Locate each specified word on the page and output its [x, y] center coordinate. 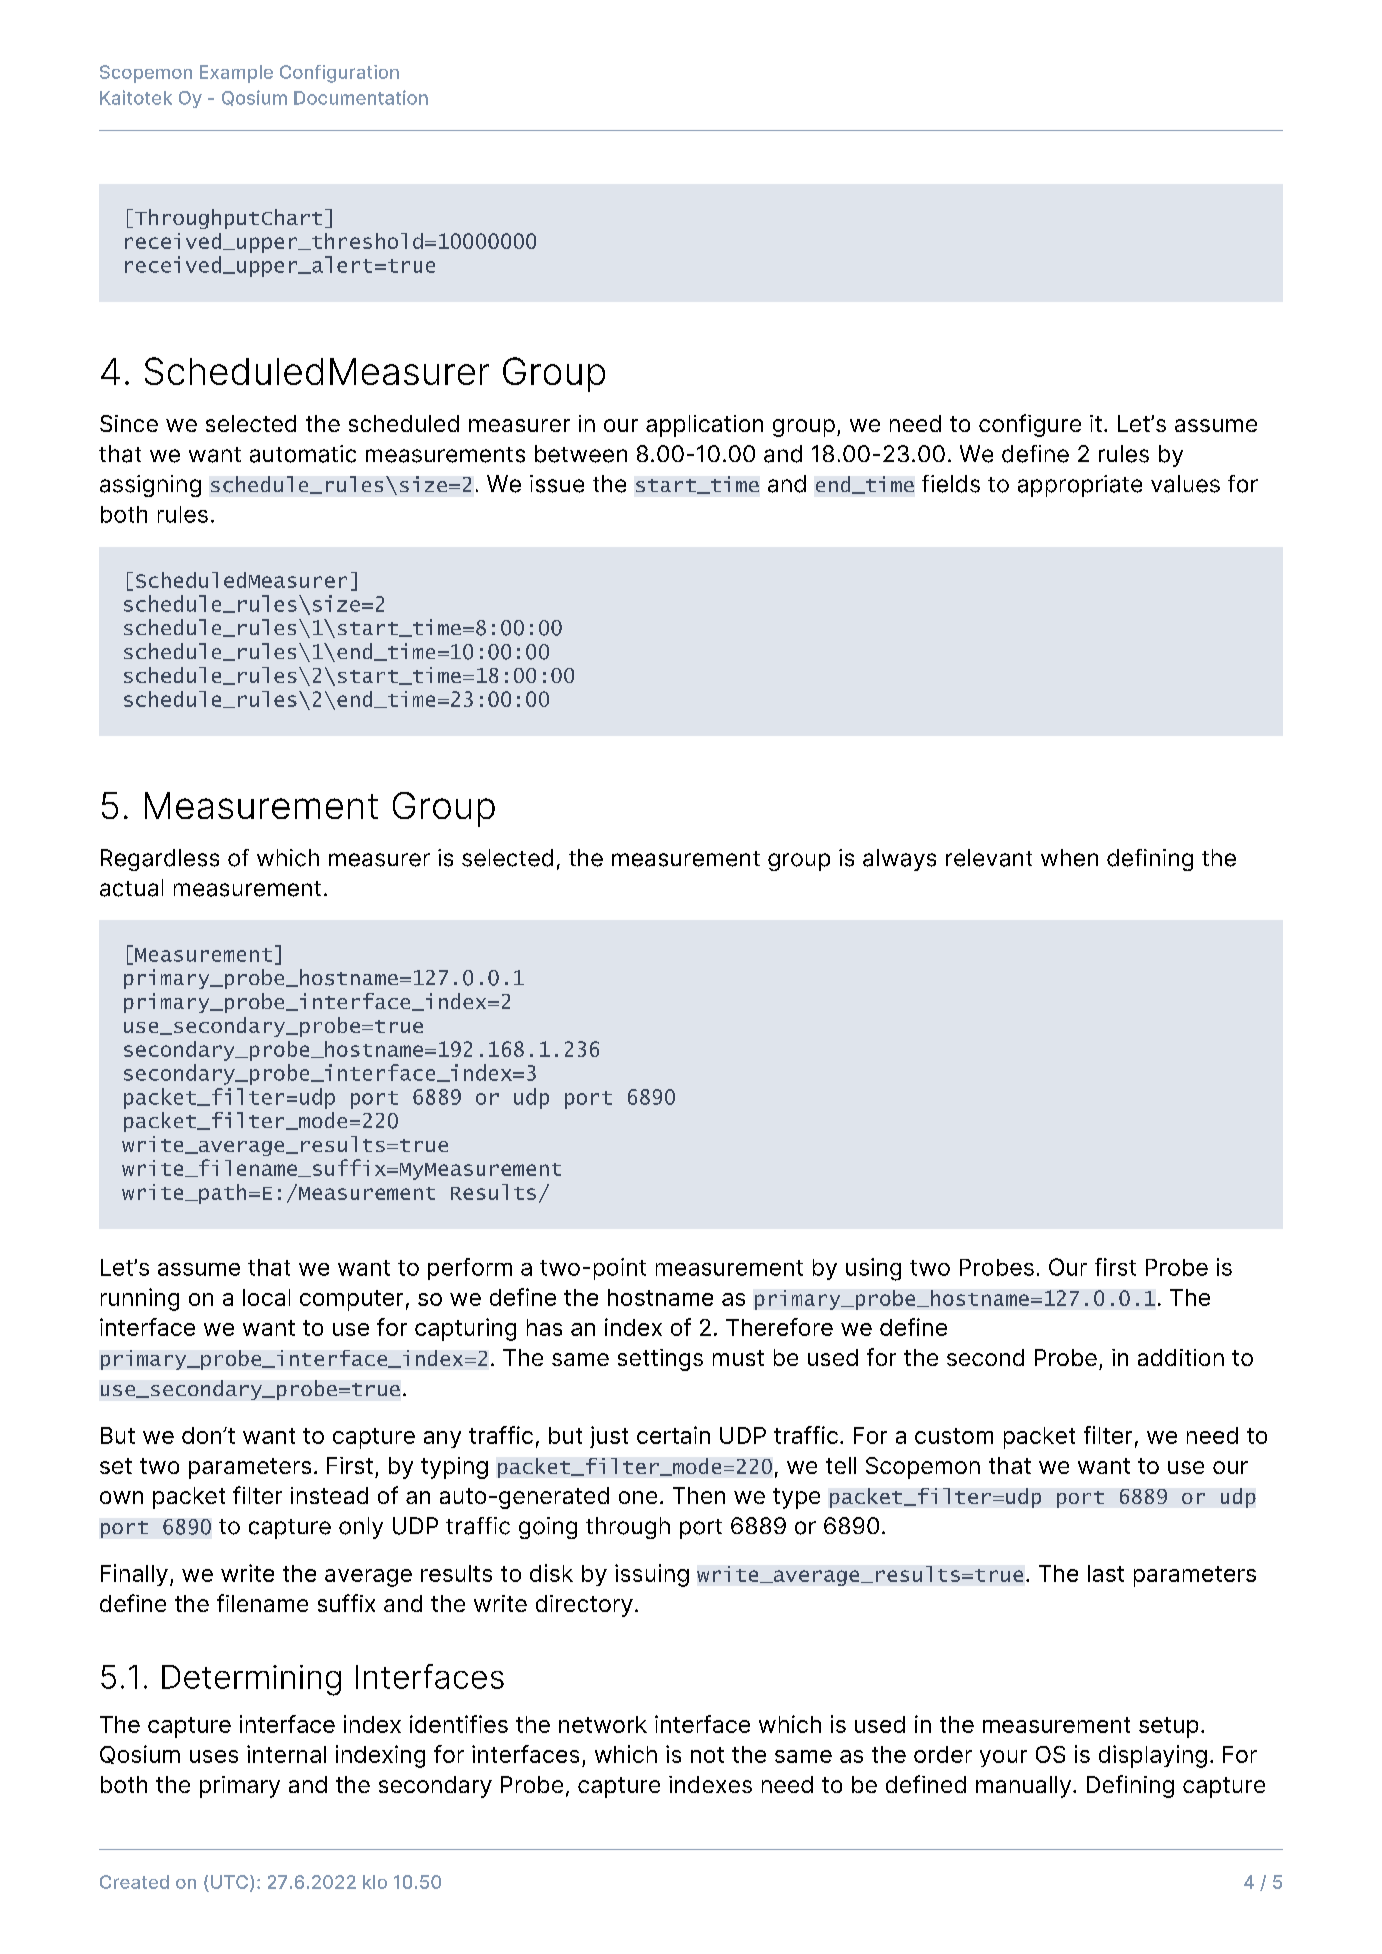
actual [131, 888]
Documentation [361, 97]
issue [557, 484]
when [1069, 858]
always [899, 860]
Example [236, 74]
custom [954, 1436]
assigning [150, 486]
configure [1030, 425]
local [266, 1297]
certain [673, 1435]
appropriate [1080, 486]
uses [214, 1756]
